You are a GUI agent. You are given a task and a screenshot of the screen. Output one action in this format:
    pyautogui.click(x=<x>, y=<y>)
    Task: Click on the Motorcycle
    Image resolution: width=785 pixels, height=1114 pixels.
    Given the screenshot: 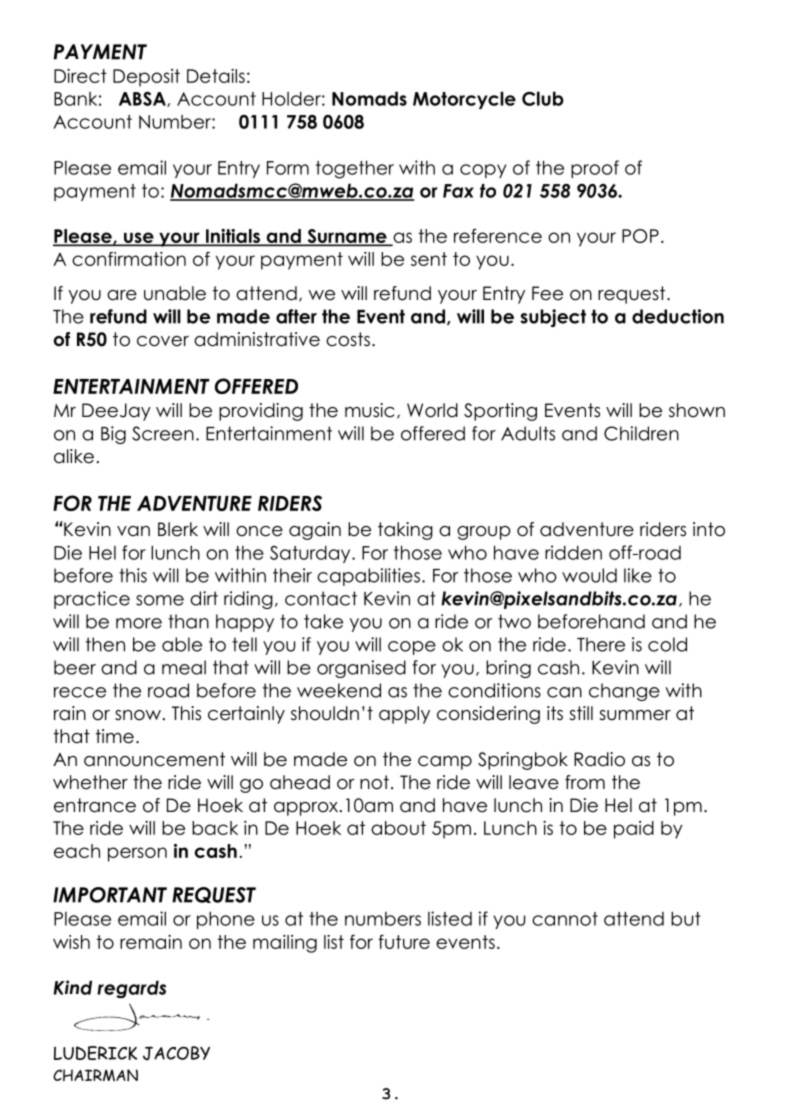 What is the action you would take?
    pyautogui.click(x=464, y=100)
